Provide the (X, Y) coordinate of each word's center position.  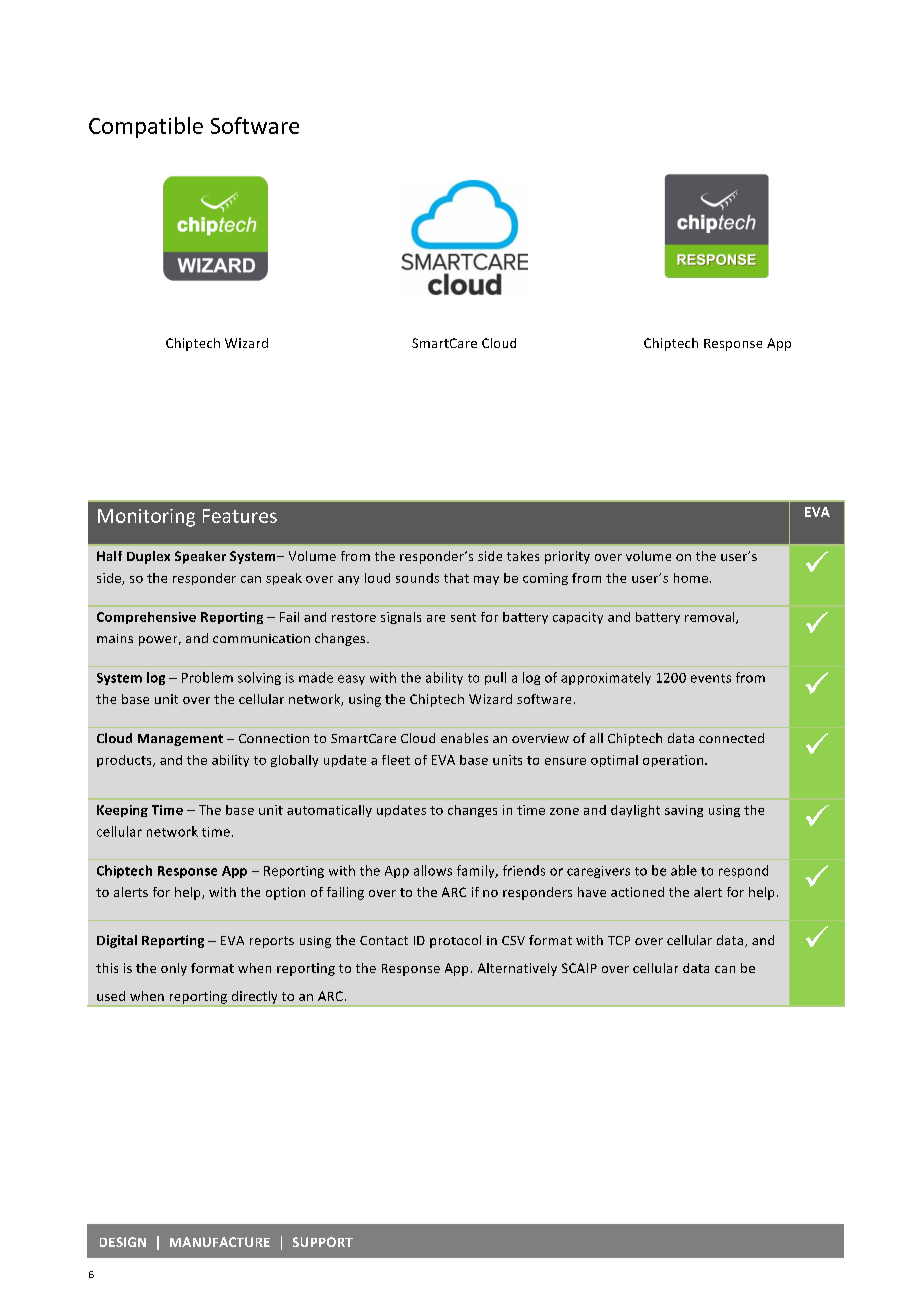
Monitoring (146, 518)
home (692, 578)
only (174, 969)
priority (567, 557)
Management (180, 740)
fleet (396, 760)
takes (523, 556)
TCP (619, 940)
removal (711, 618)
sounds (417, 578)
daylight (635, 811)
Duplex (148, 557)
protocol (455, 941)
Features (240, 516)
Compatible (146, 127)
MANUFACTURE (220, 1242)
